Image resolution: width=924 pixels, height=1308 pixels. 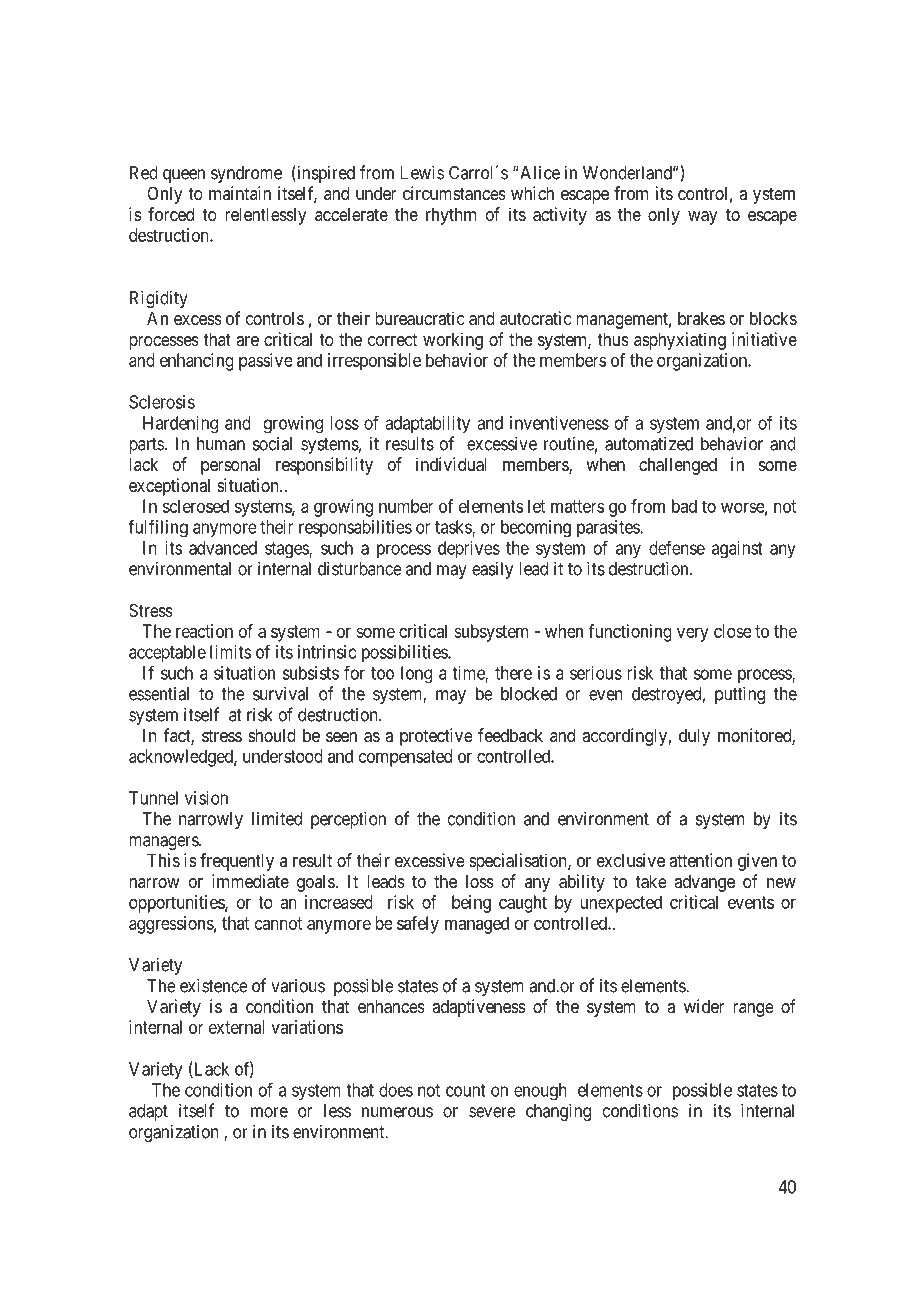 I want to click on count, so click(x=466, y=1090).
